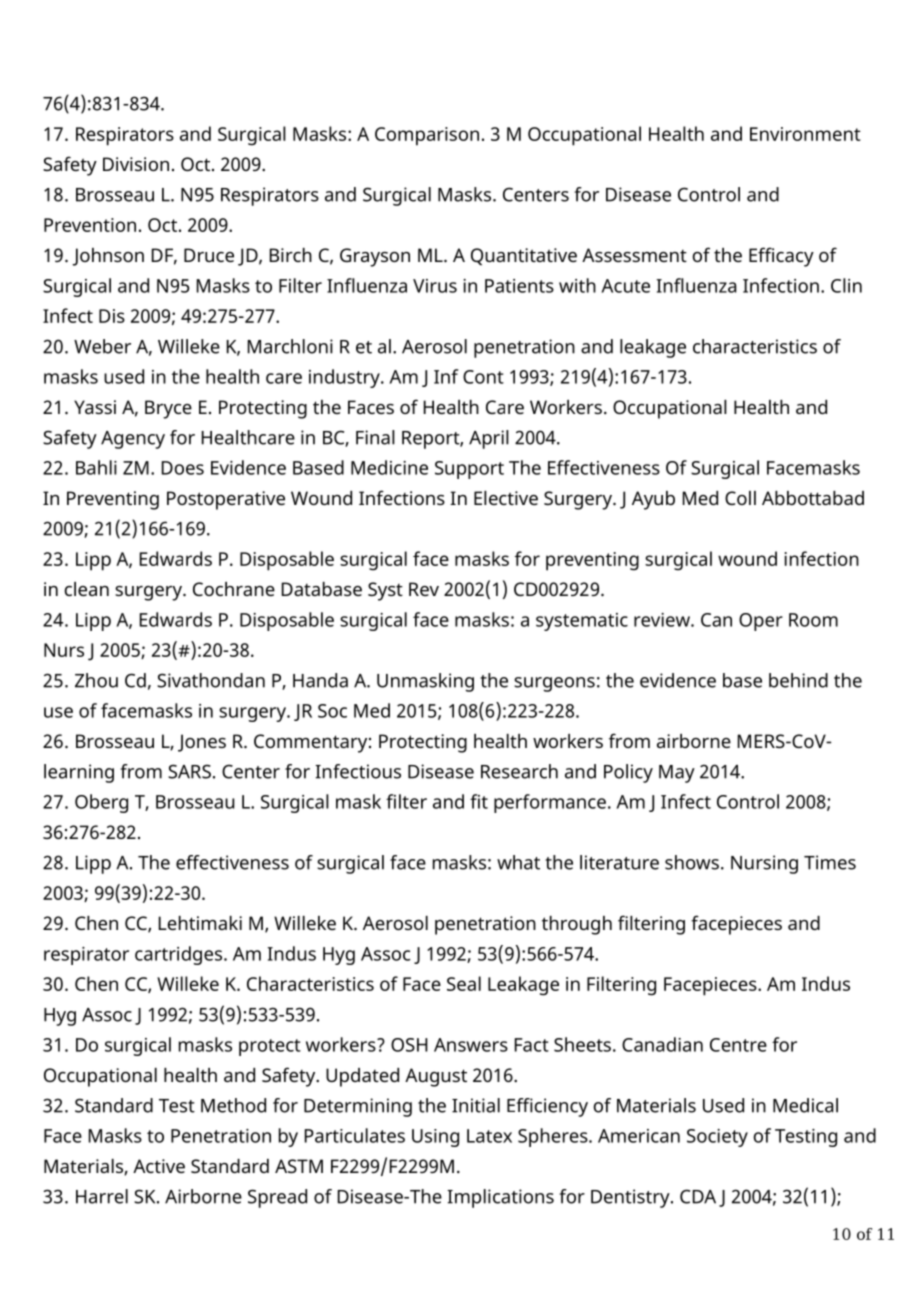 The image size is (924, 1307). What do you see at coordinates (554, 684) in the screenshot?
I see `surgeons` at bounding box center [554, 684].
